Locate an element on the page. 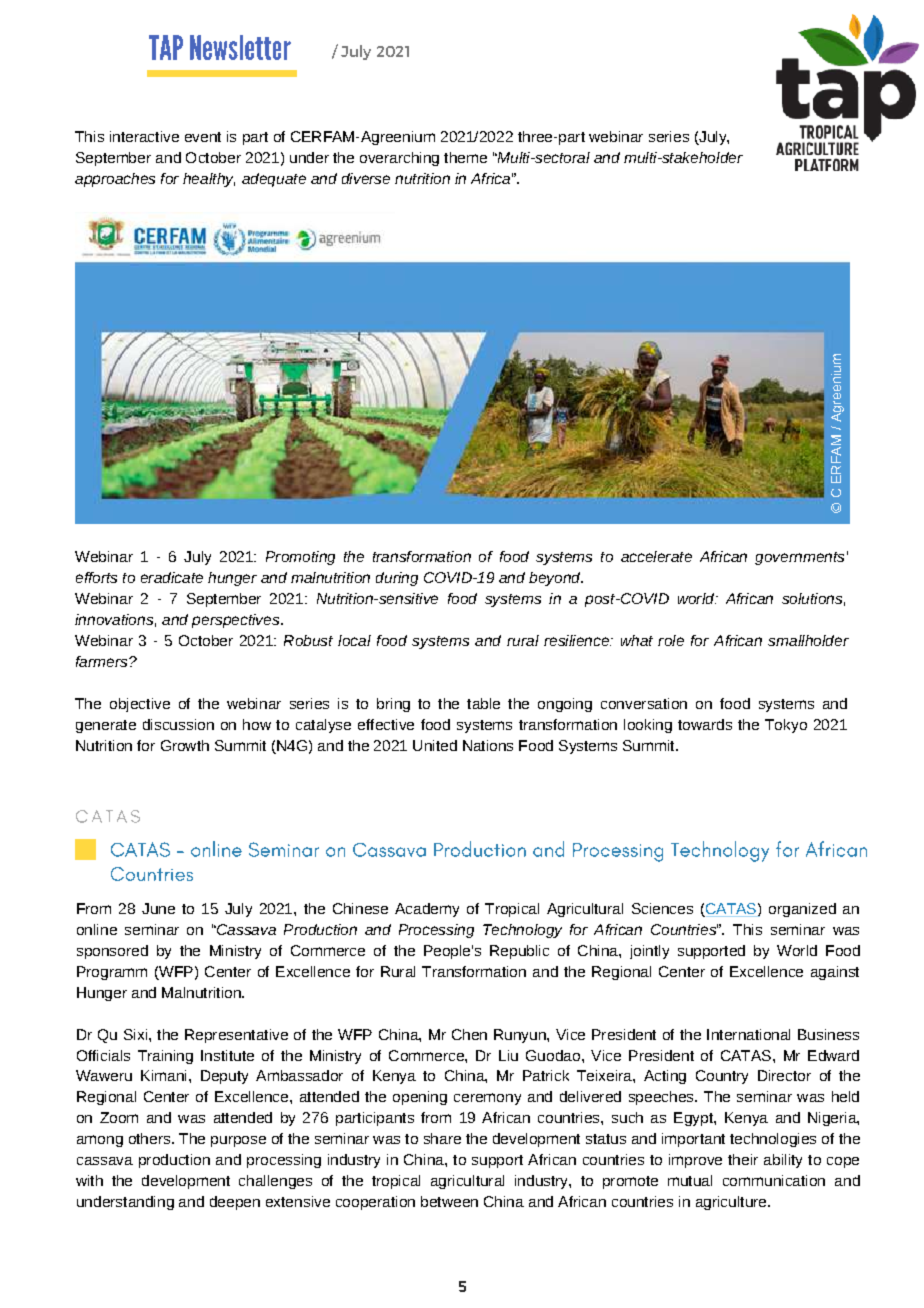  table is located at coordinates (483, 703).
